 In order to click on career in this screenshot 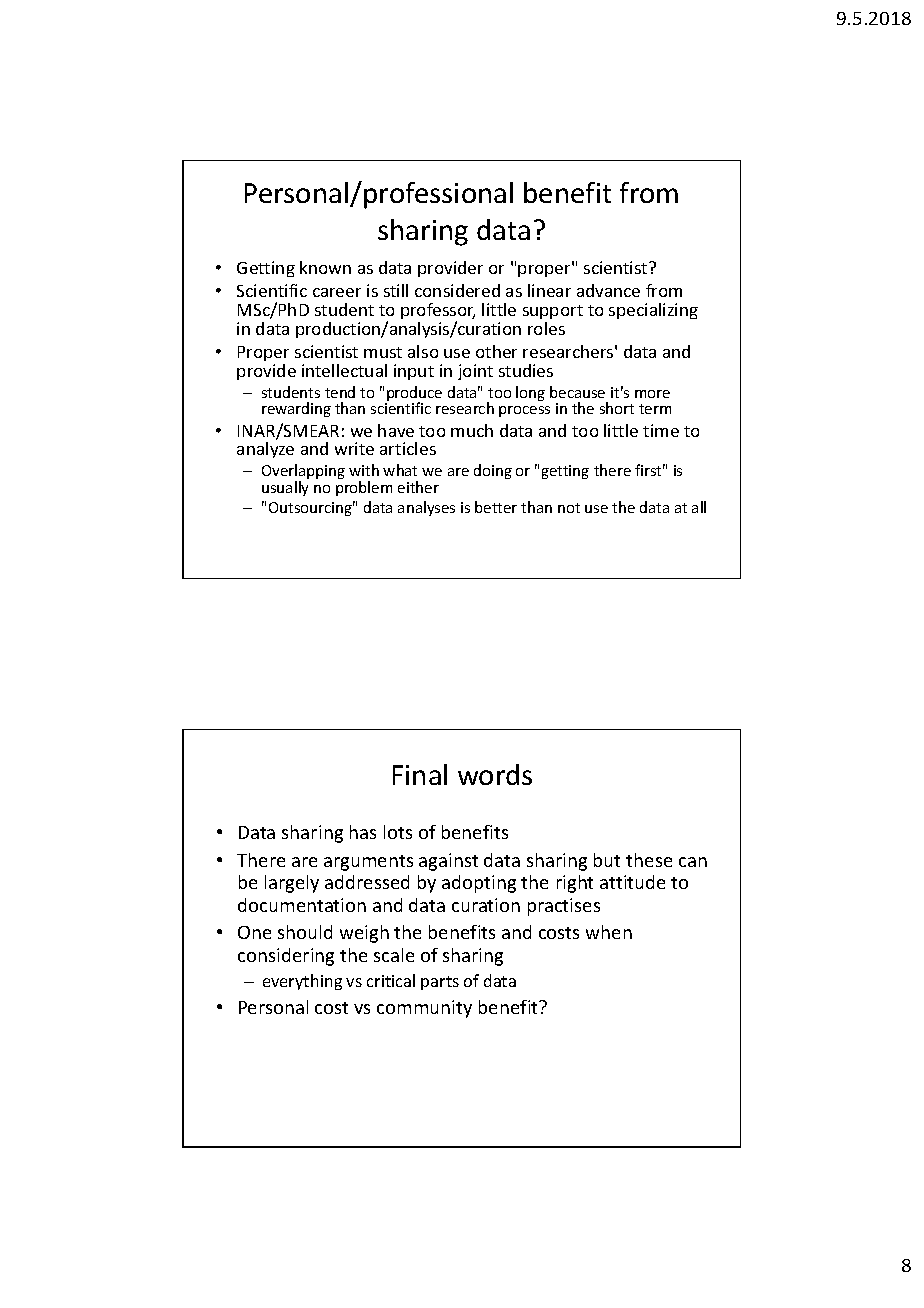, I will do `click(337, 292)`.
